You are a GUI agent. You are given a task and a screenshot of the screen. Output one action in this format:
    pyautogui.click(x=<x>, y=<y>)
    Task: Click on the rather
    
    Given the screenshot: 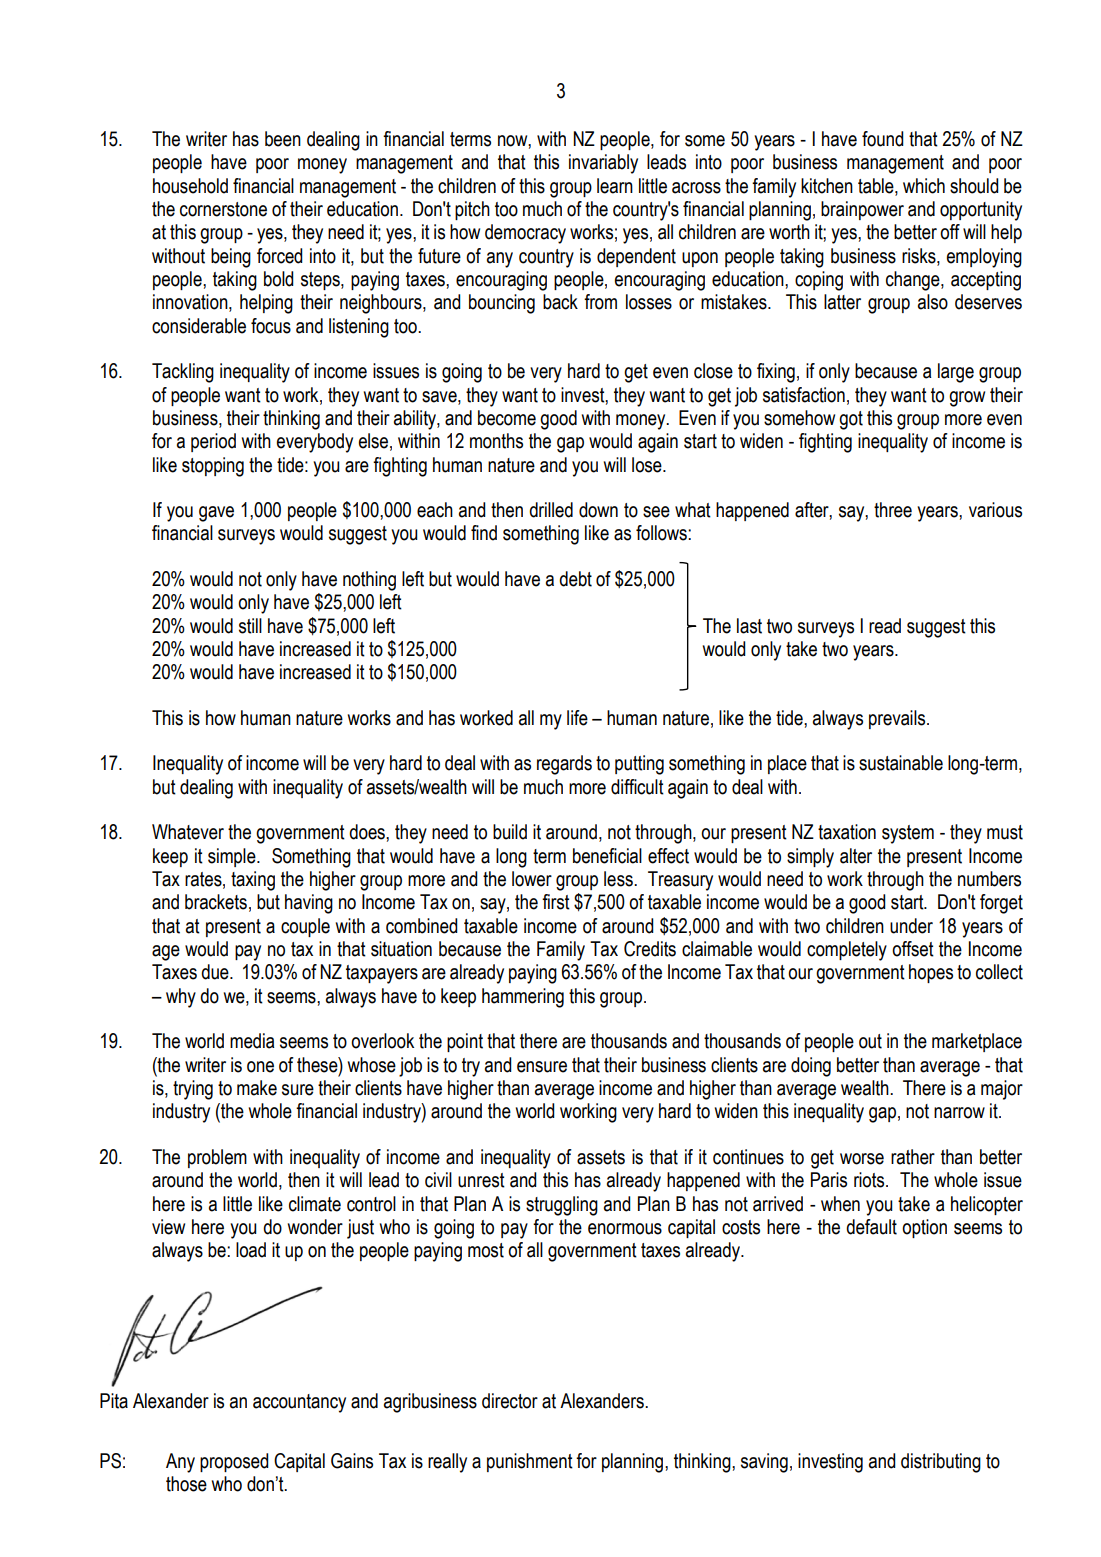 What is the action you would take?
    pyautogui.click(x=913, y=1157)
